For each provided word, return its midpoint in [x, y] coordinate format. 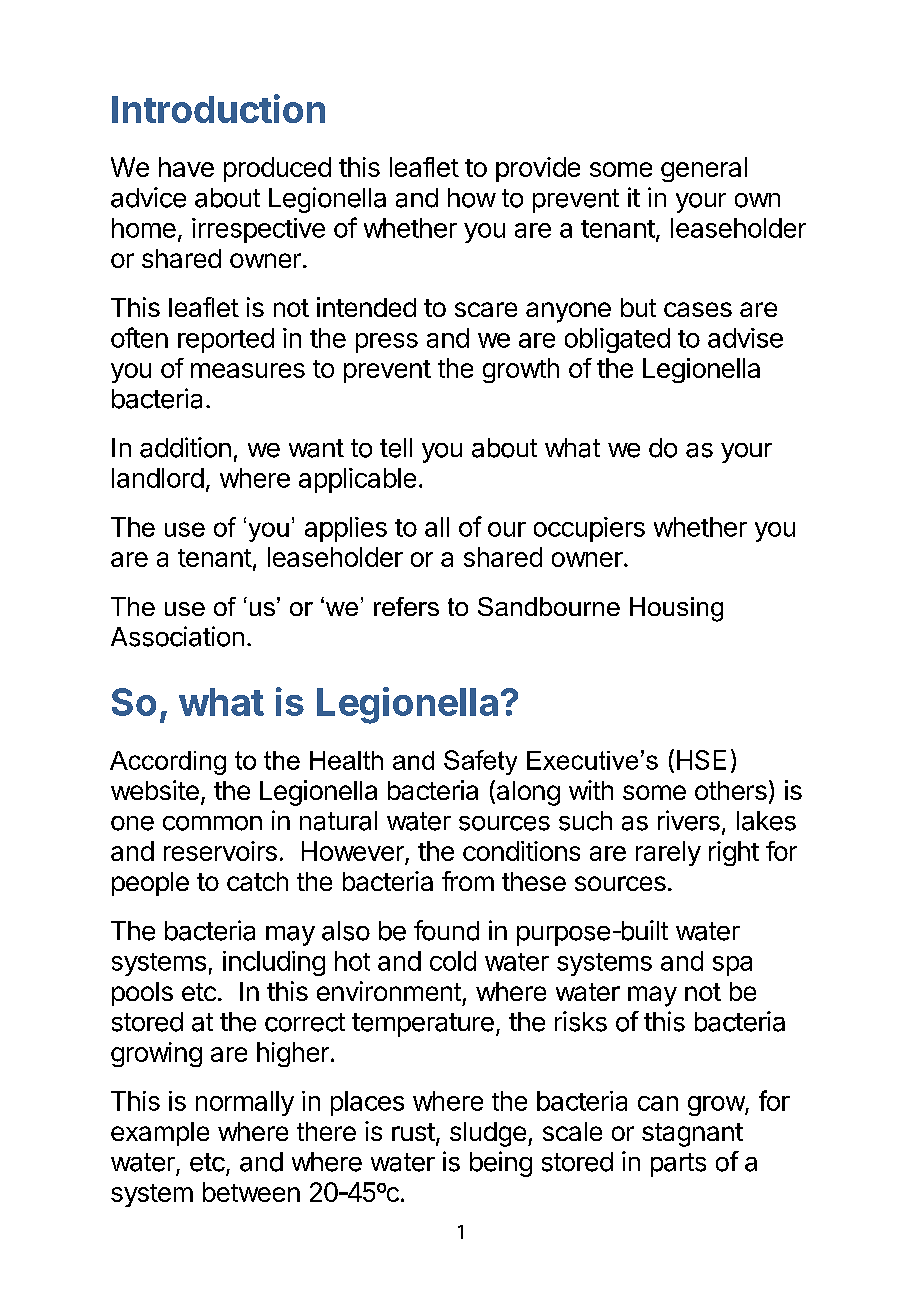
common [212, 823]
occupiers [589, 529]
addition [185, 447]
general [704, 169]
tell [396, 448]
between [251, 1192]
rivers [689, 820]
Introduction [218, 108]
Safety [480, 762]
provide [538, 169]
